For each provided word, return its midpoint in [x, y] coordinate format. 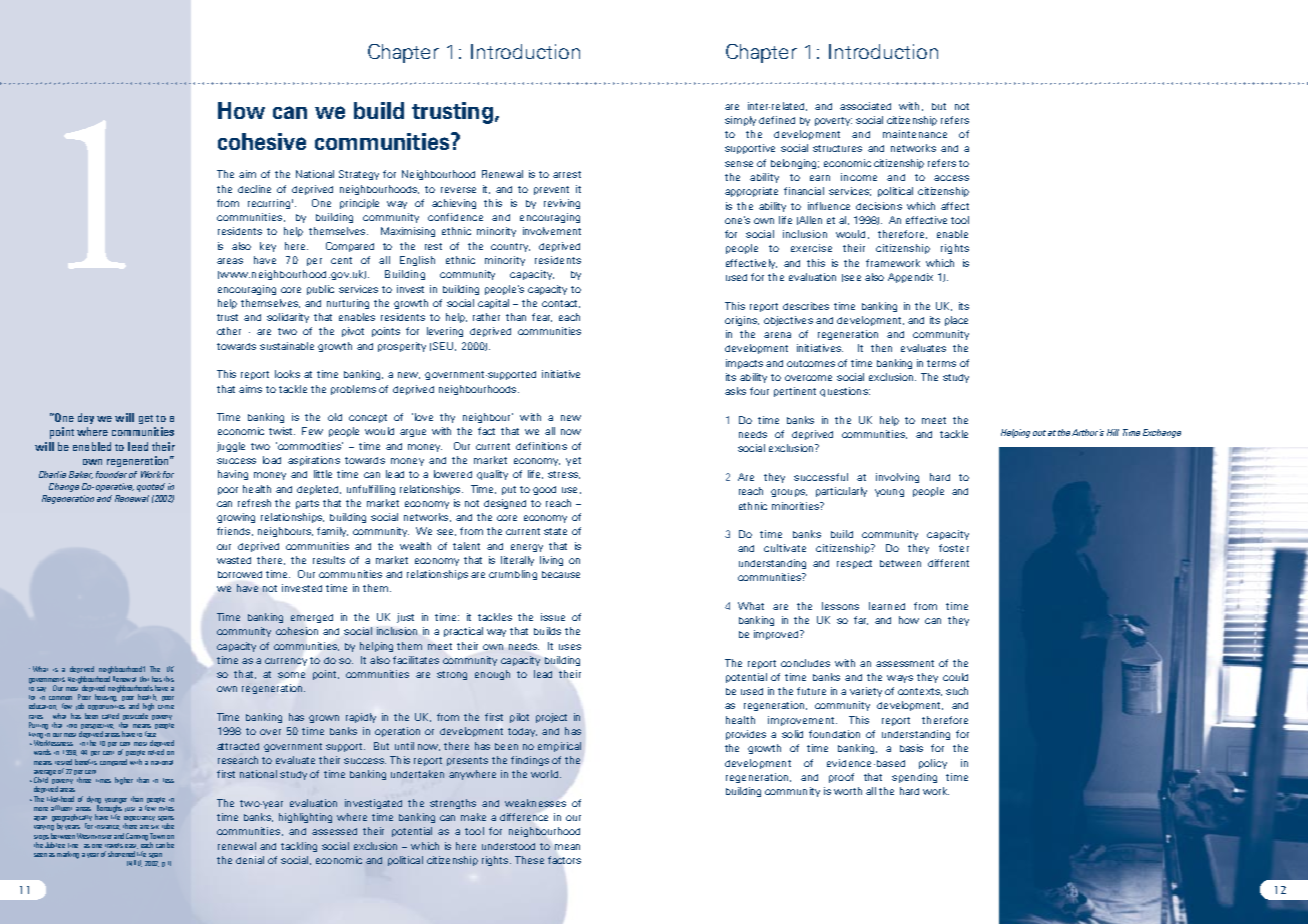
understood [508, 846]
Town [157, 836]
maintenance [915, 134]
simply [740, 121]
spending [914, 778]
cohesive [262, 141]
